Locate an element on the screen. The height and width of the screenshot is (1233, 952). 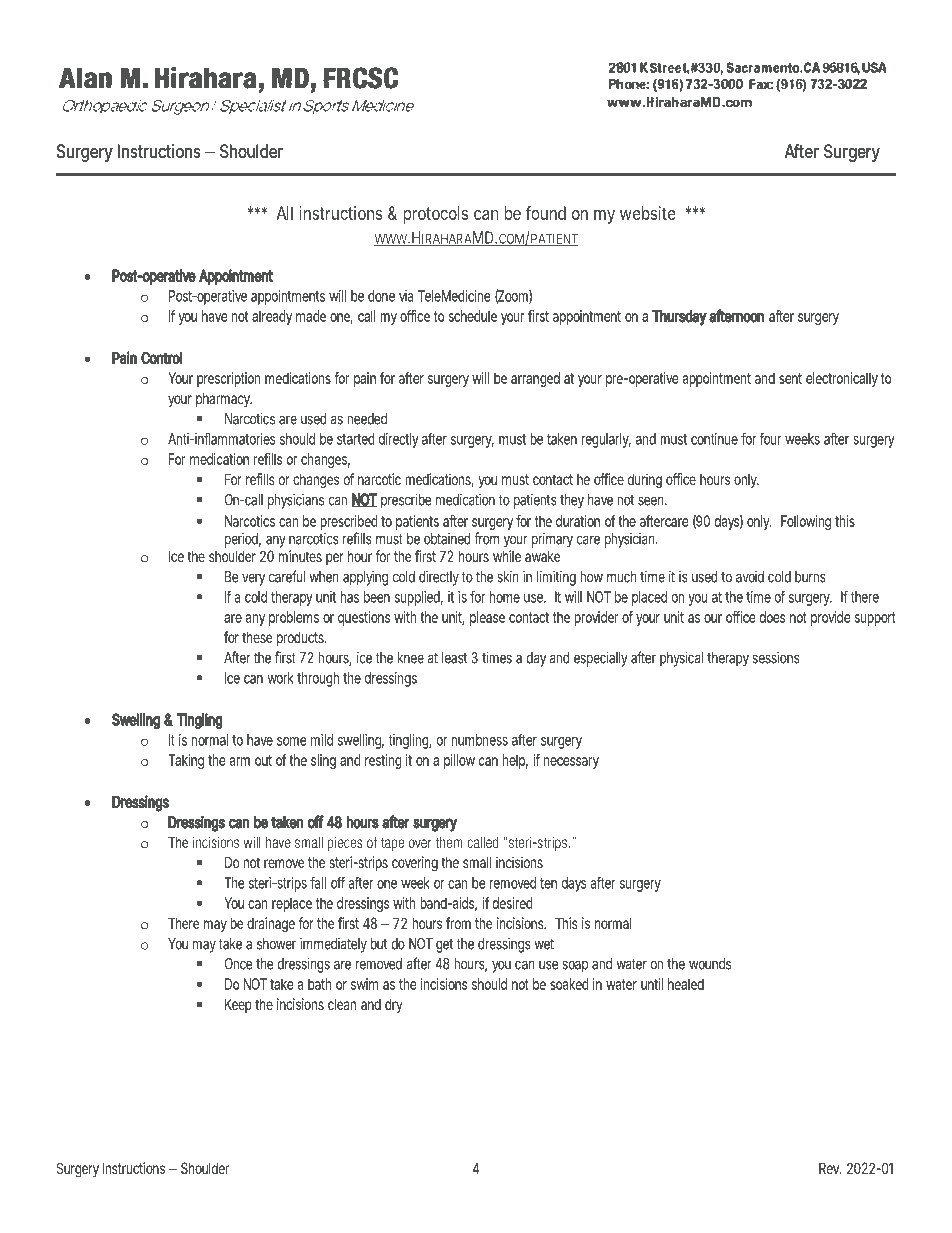
website is located at coordinates (648, 213).
